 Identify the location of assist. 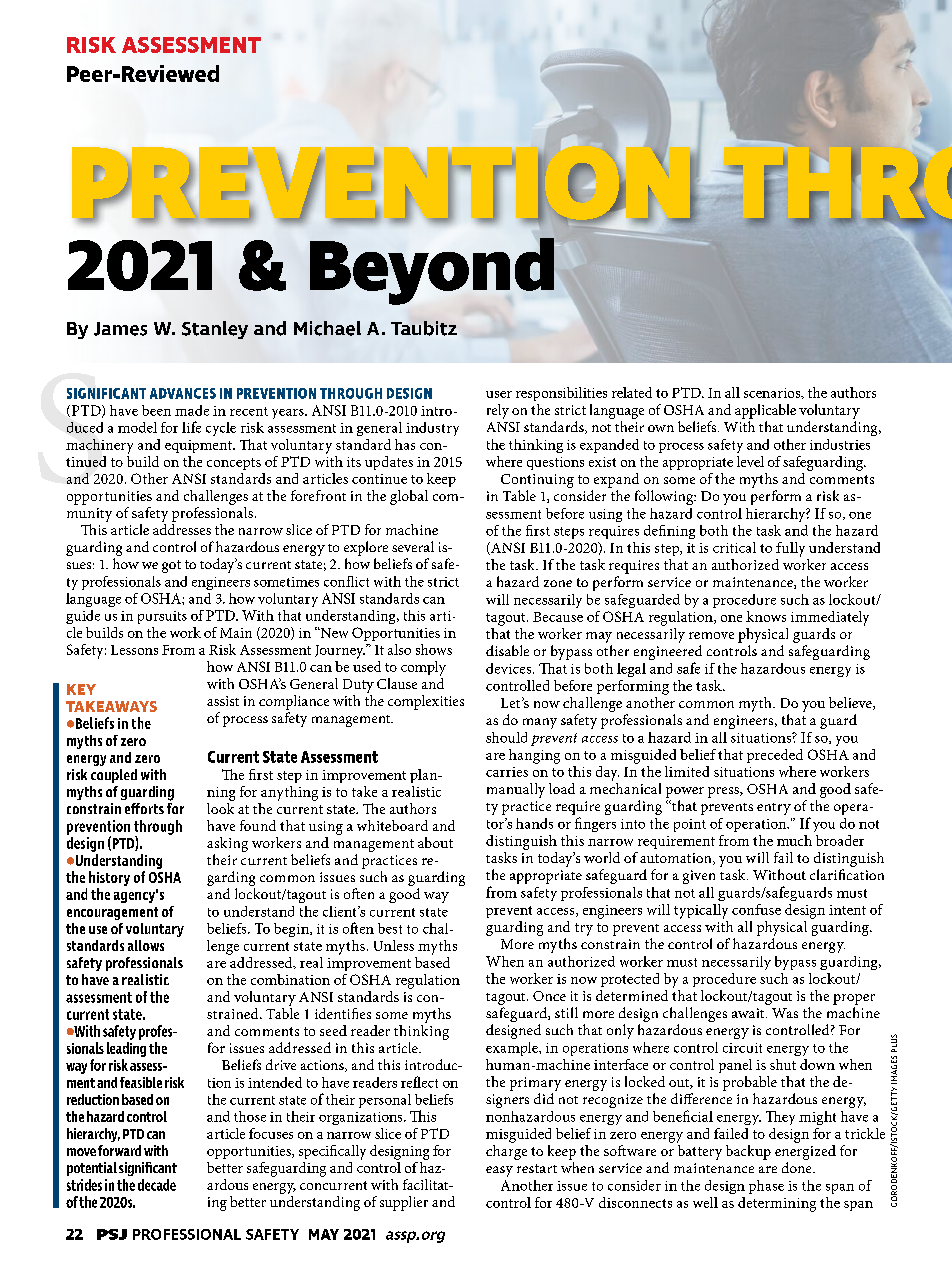
(223, 701).
